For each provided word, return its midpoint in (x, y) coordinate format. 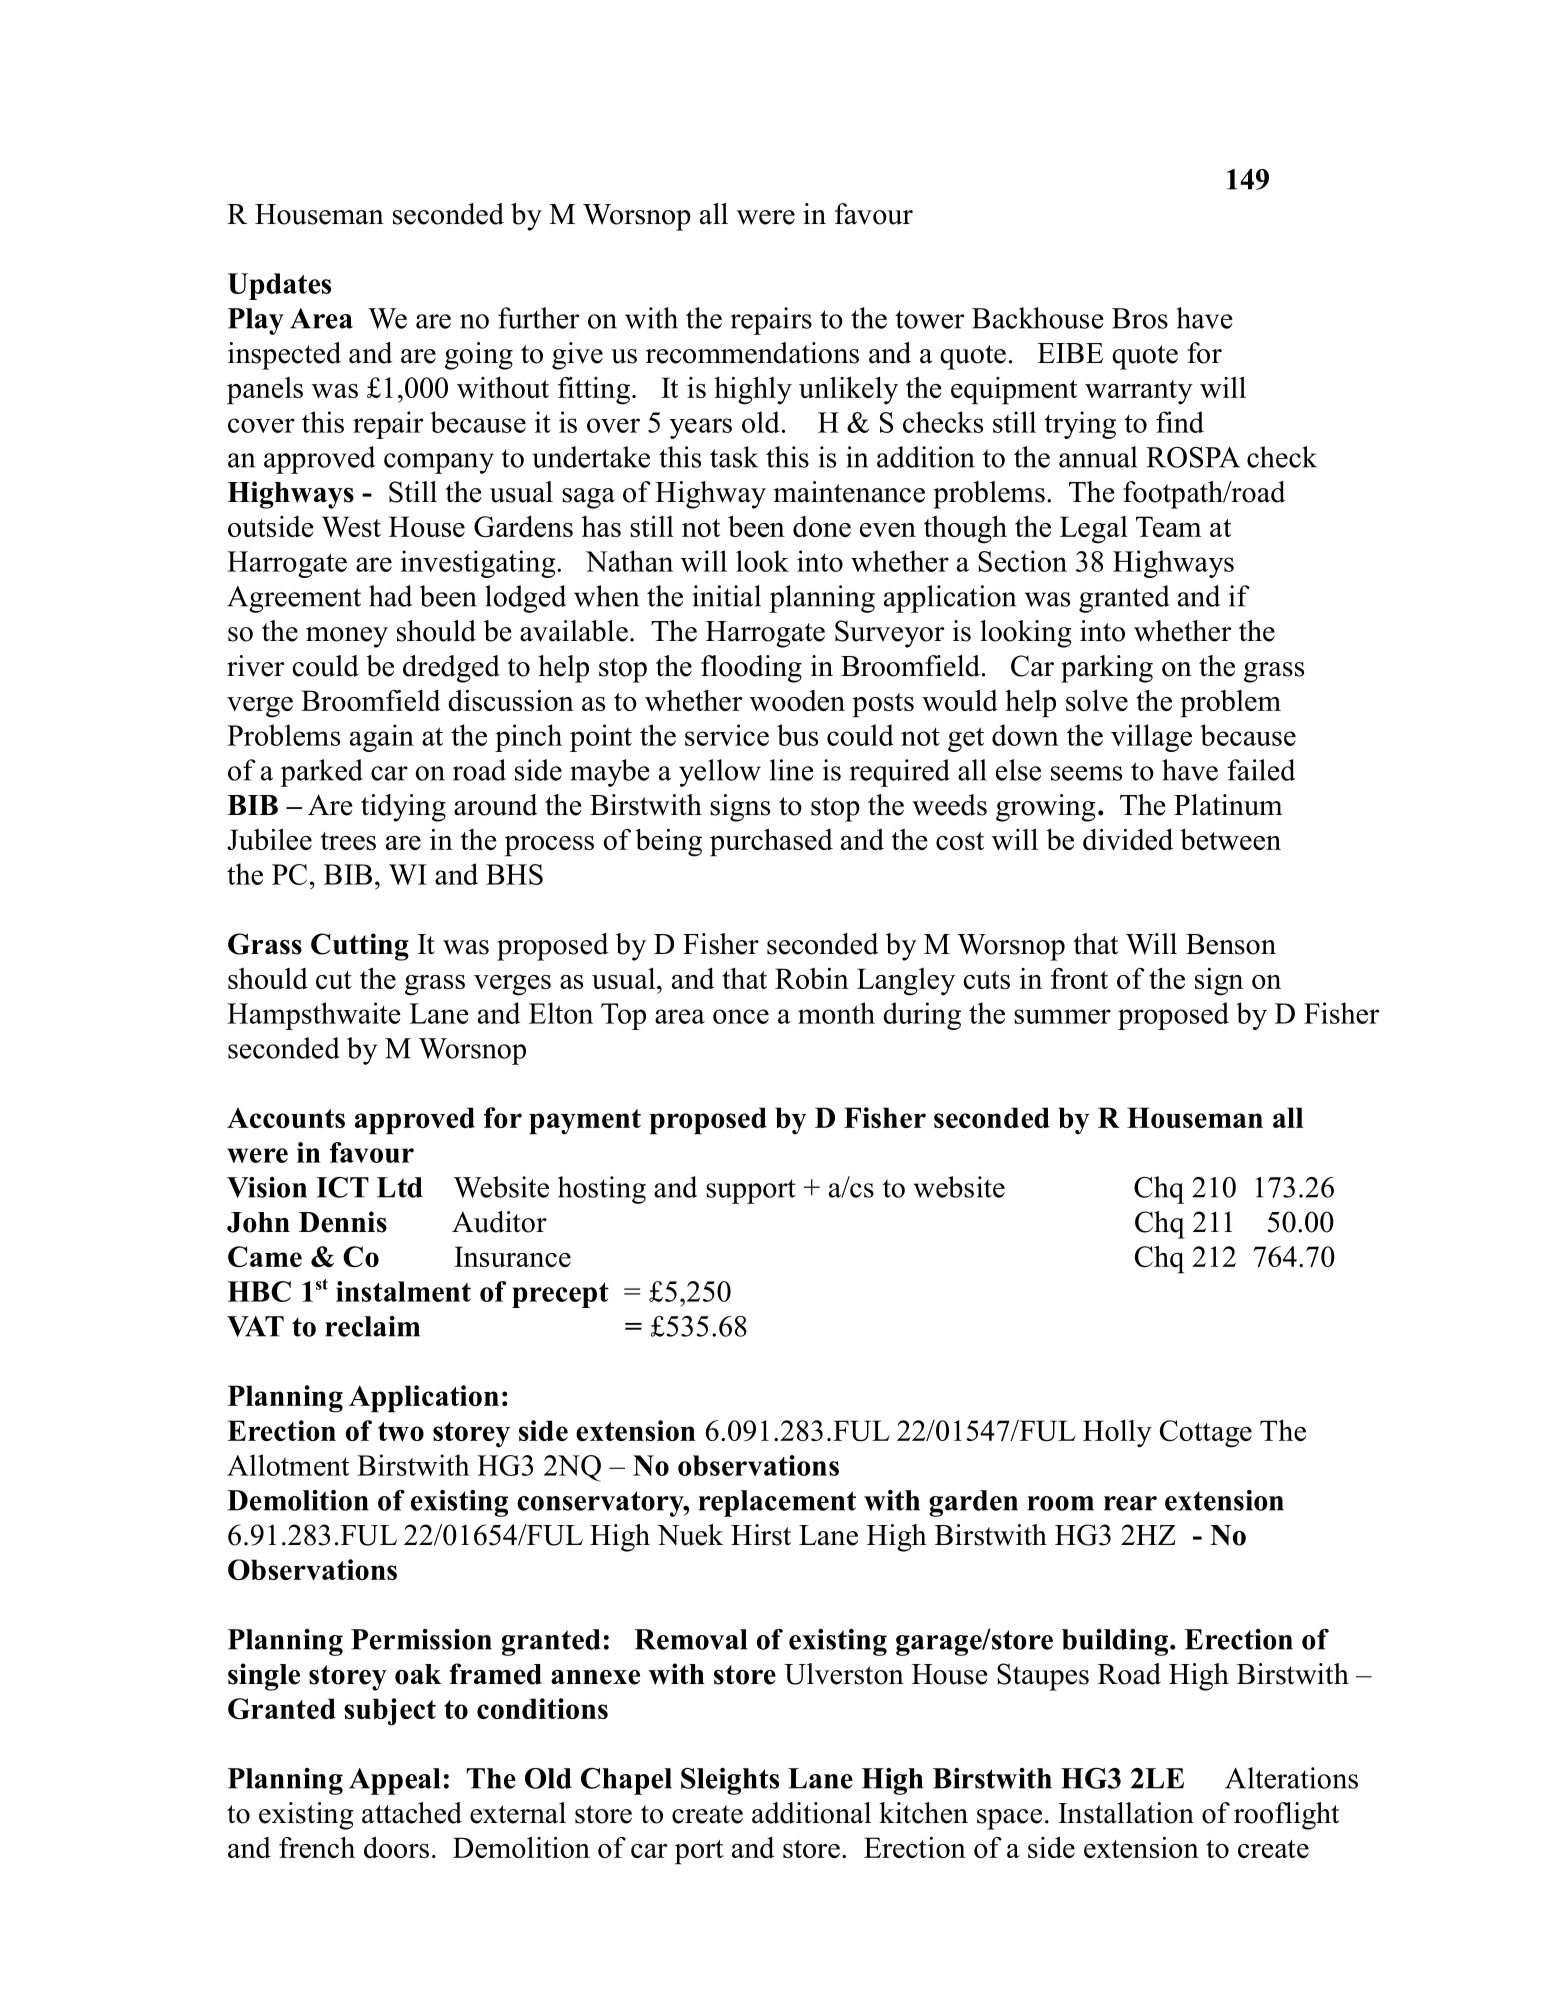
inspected (284, 356)
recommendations (752, 353)
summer (1062, 1016)
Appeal (395, 1781)
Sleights (730, 1781)
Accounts (286, 1118)
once (741, 1016)
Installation (1126, 1813)
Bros (1140, 318)
